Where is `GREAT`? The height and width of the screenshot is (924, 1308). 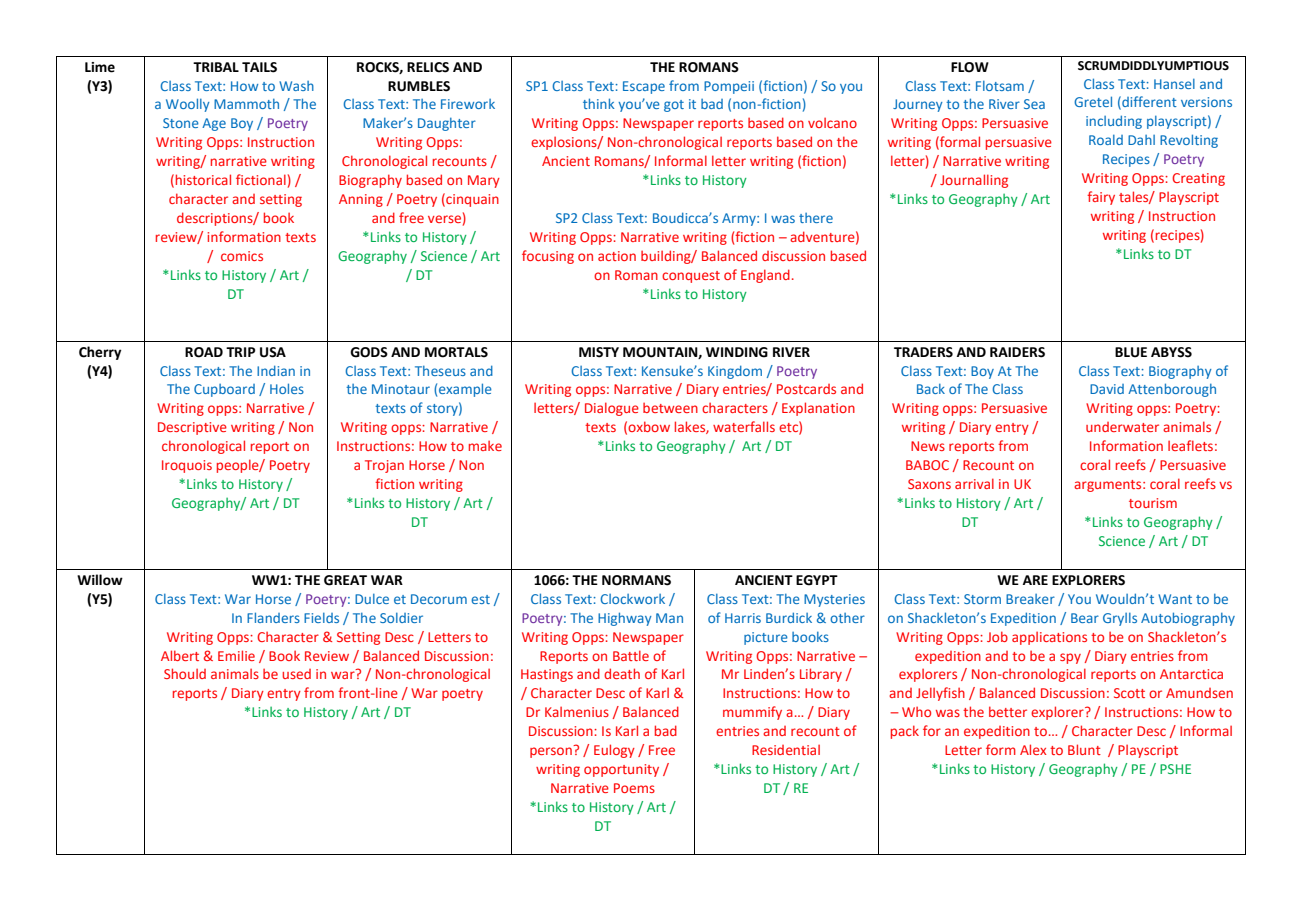
GREAT is located at coordinates (345, 580).
